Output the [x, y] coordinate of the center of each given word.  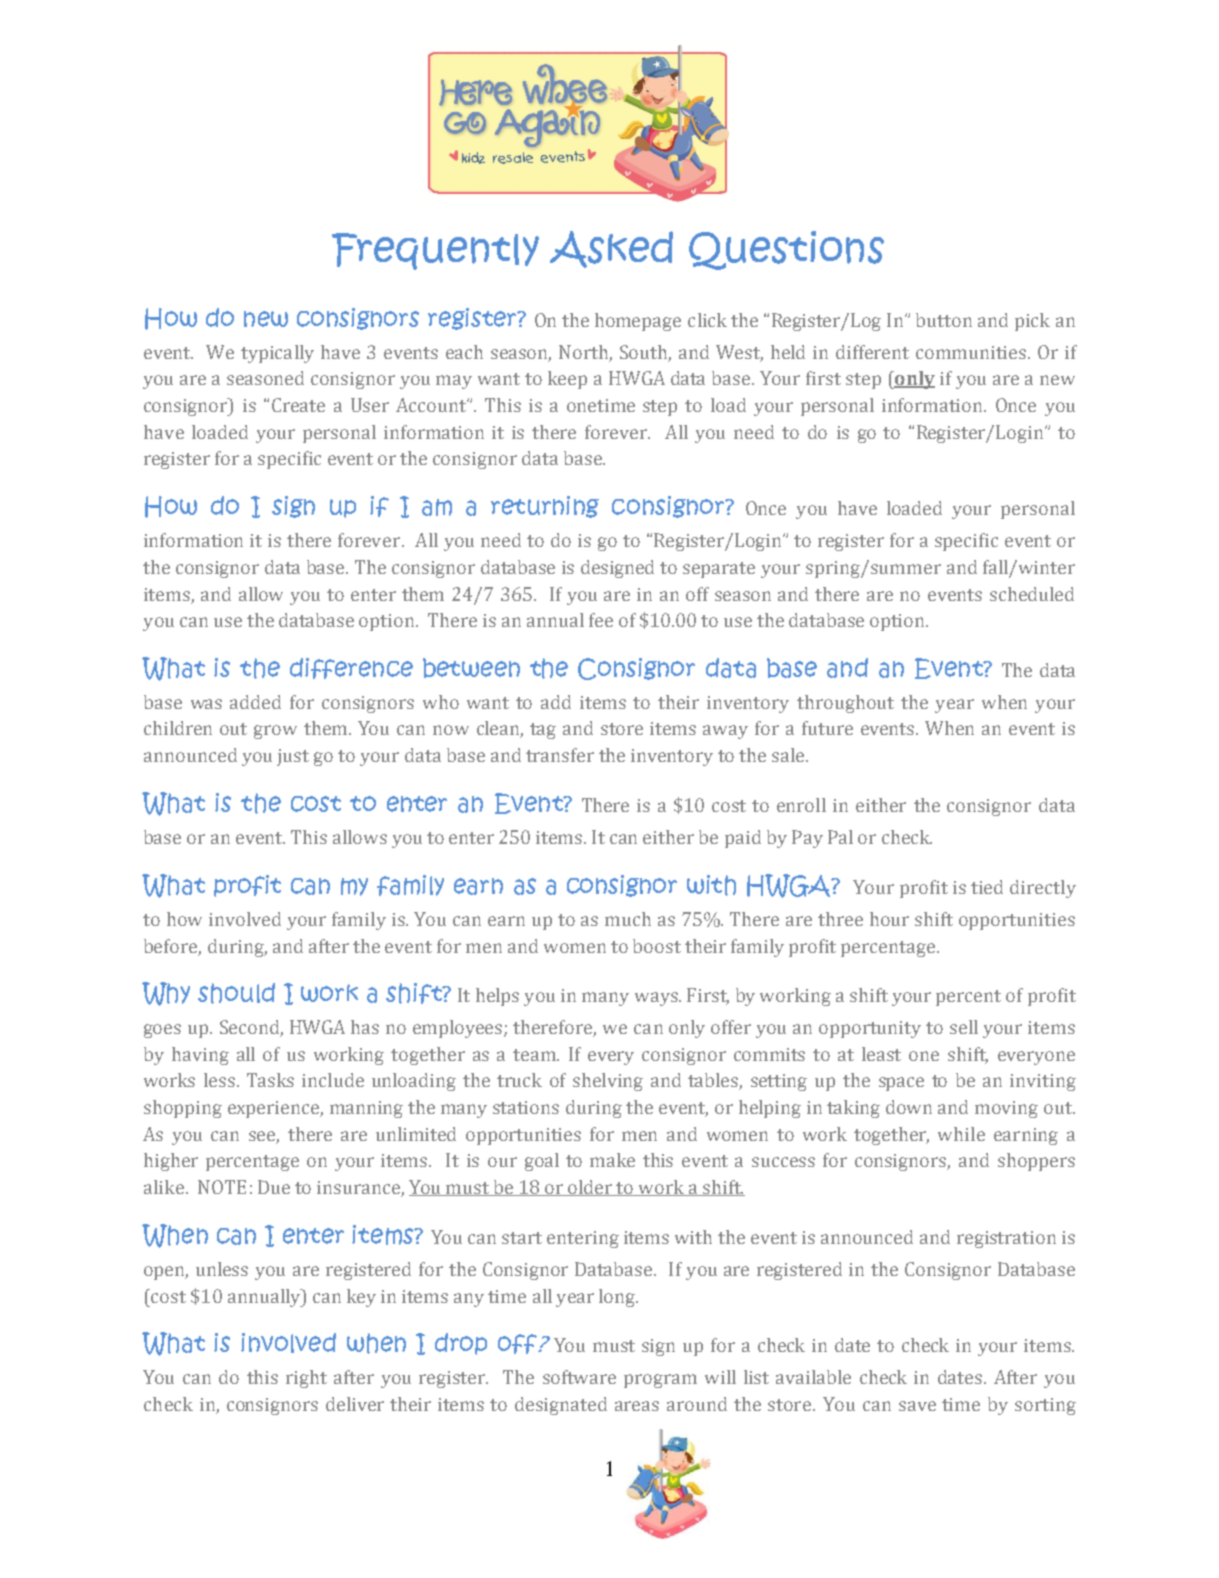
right [306, 1379]
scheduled [1032, 594]
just [293, 757]
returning [545, 507]
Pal [840, 837]
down [909, 1107]
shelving [608, 1082]
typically [277, 354]
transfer [560, 755]
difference [351, 668]
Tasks [270, 1080]
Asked [611, 249]
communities [971, 352]
